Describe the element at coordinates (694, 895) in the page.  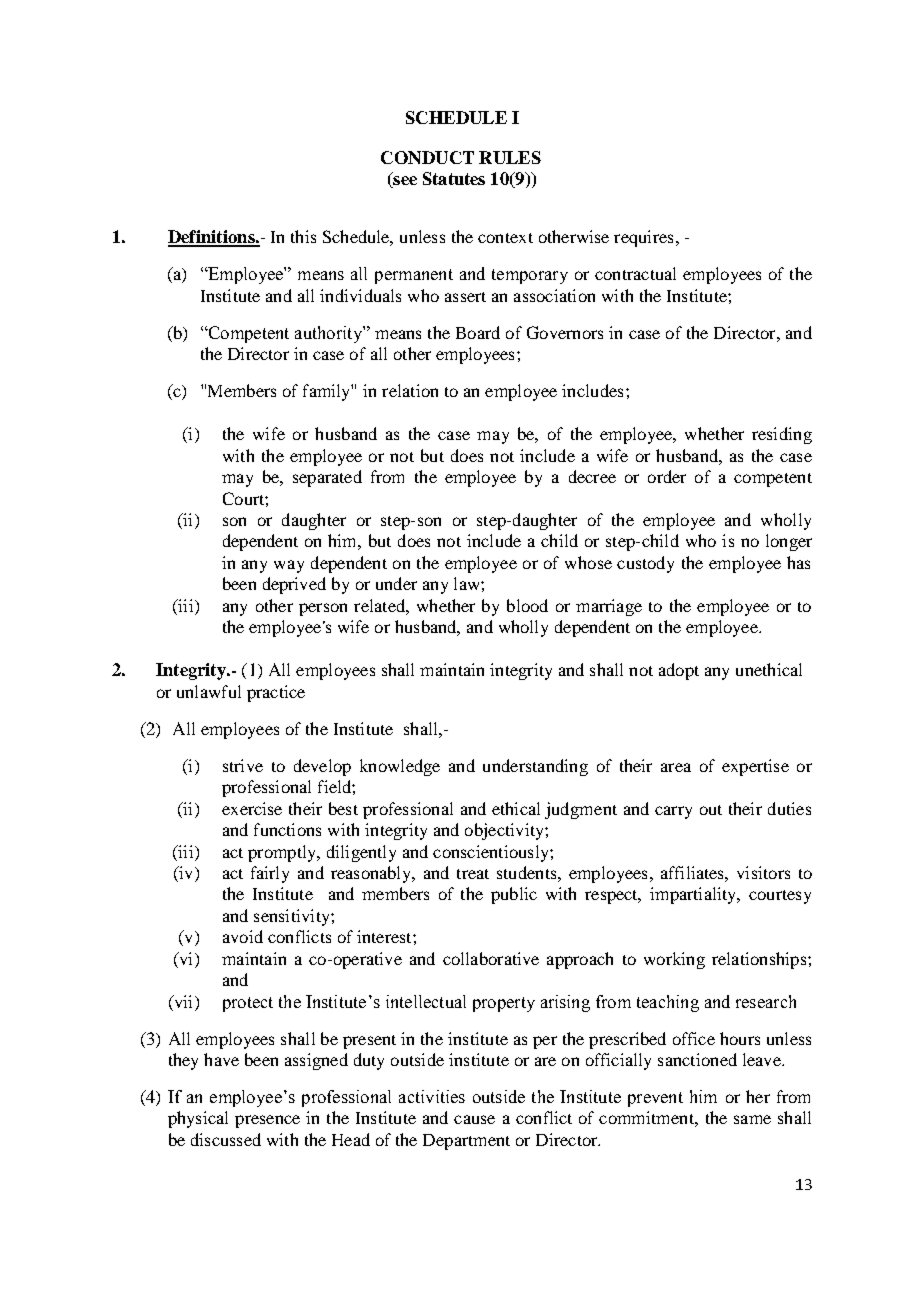
I see `impartiality` at that location.
